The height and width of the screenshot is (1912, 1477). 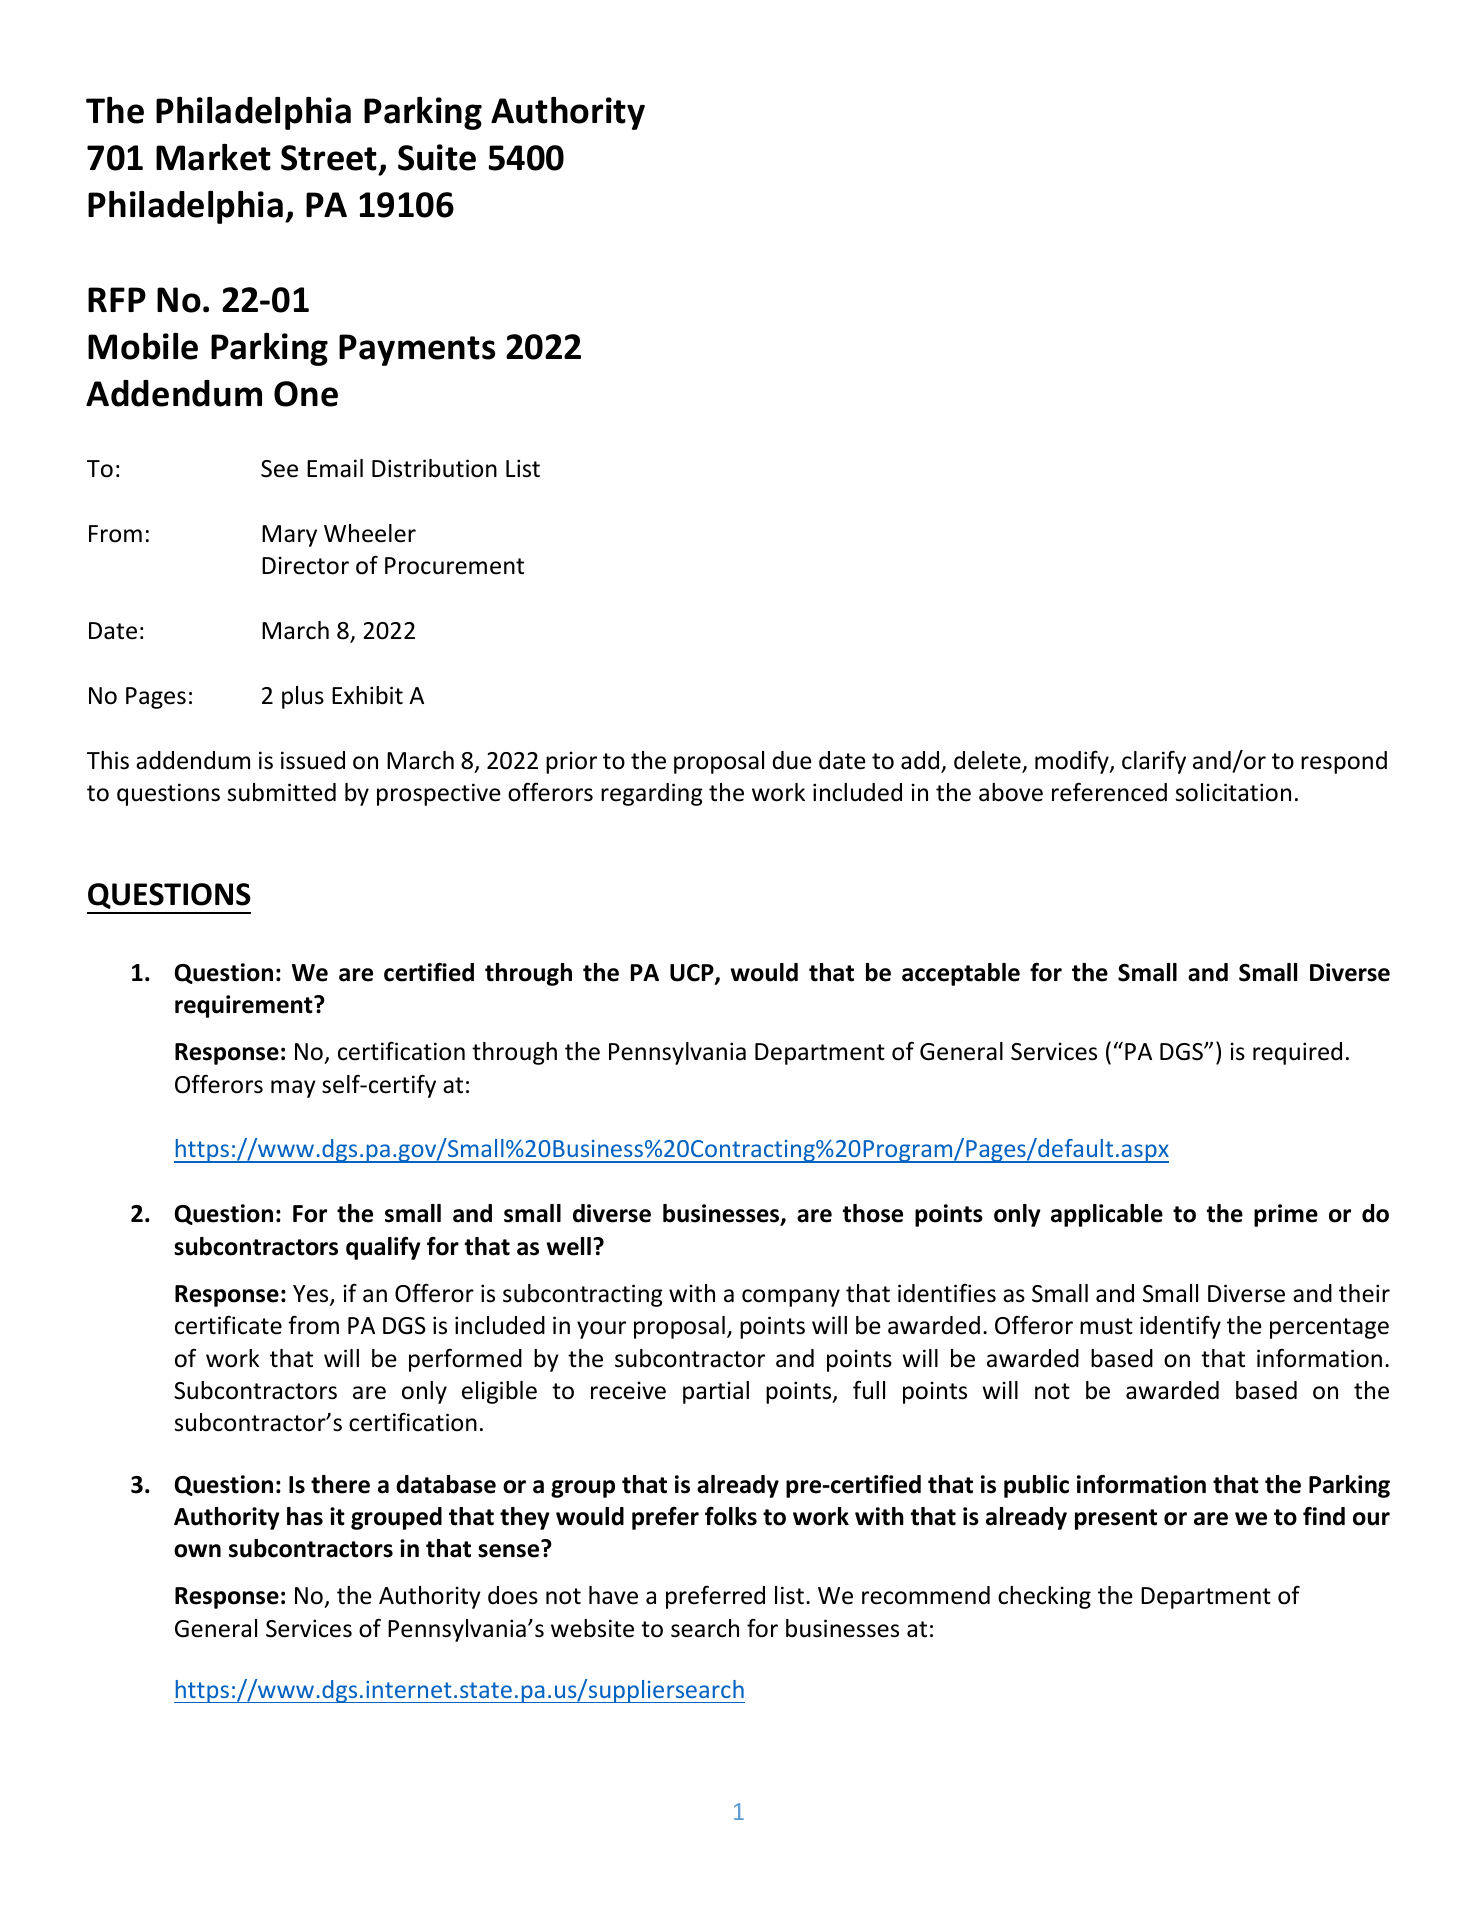 What do you see at coordinates (1116, 1519) in the screenshot?
I see `present` at bounding box center [1116, 1519].
